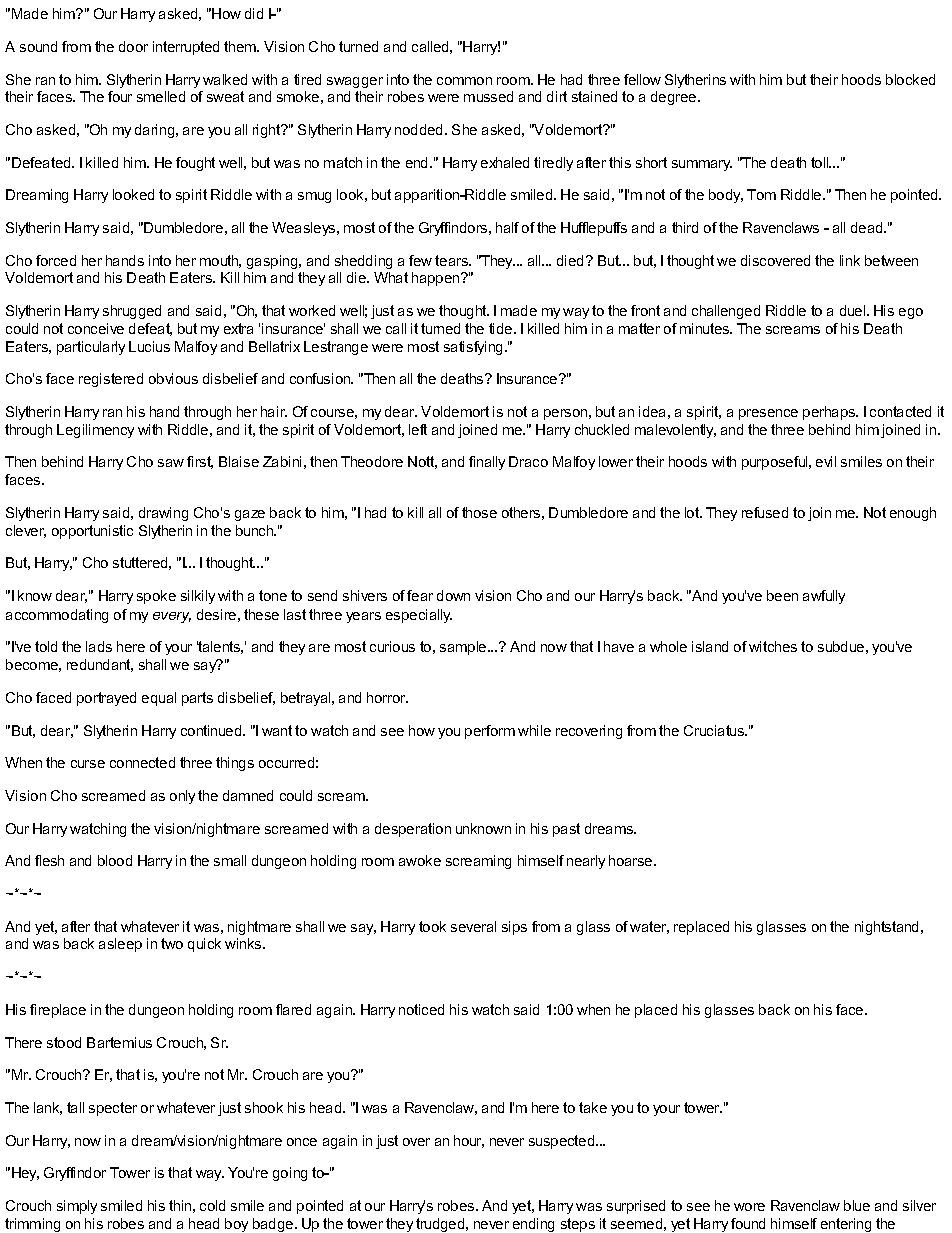  Describe the element at coordinates (77, 1207) in the page. I see `simply` at that location.
